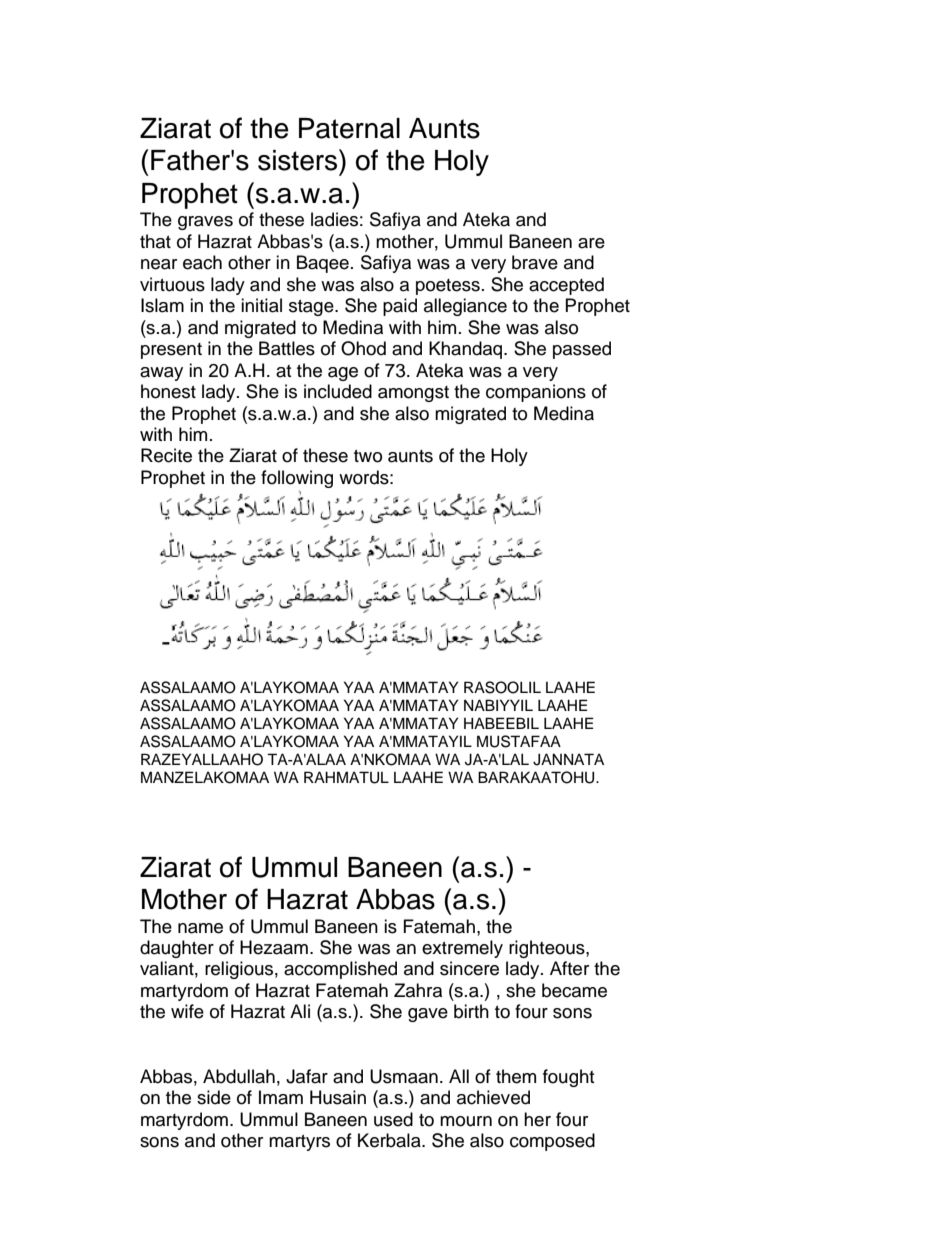 Image resolution: width=952 pixels, height=1233 pixels. What do you see at coordinates (535, 262) in the screenshot?
I see `brave` at bounding box center [535, 262].
